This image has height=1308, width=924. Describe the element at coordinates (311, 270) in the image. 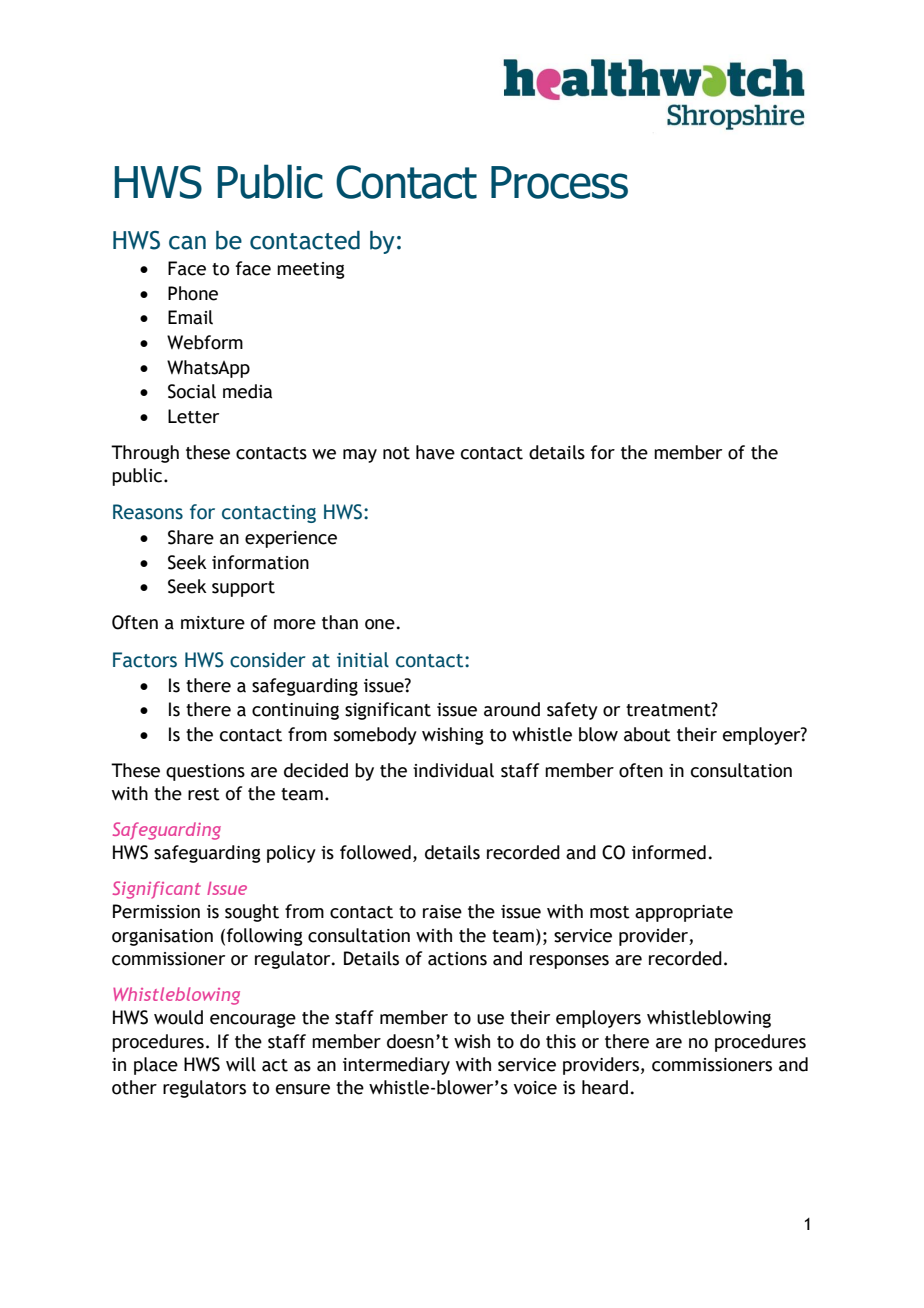

I see `meeting` at that location.
